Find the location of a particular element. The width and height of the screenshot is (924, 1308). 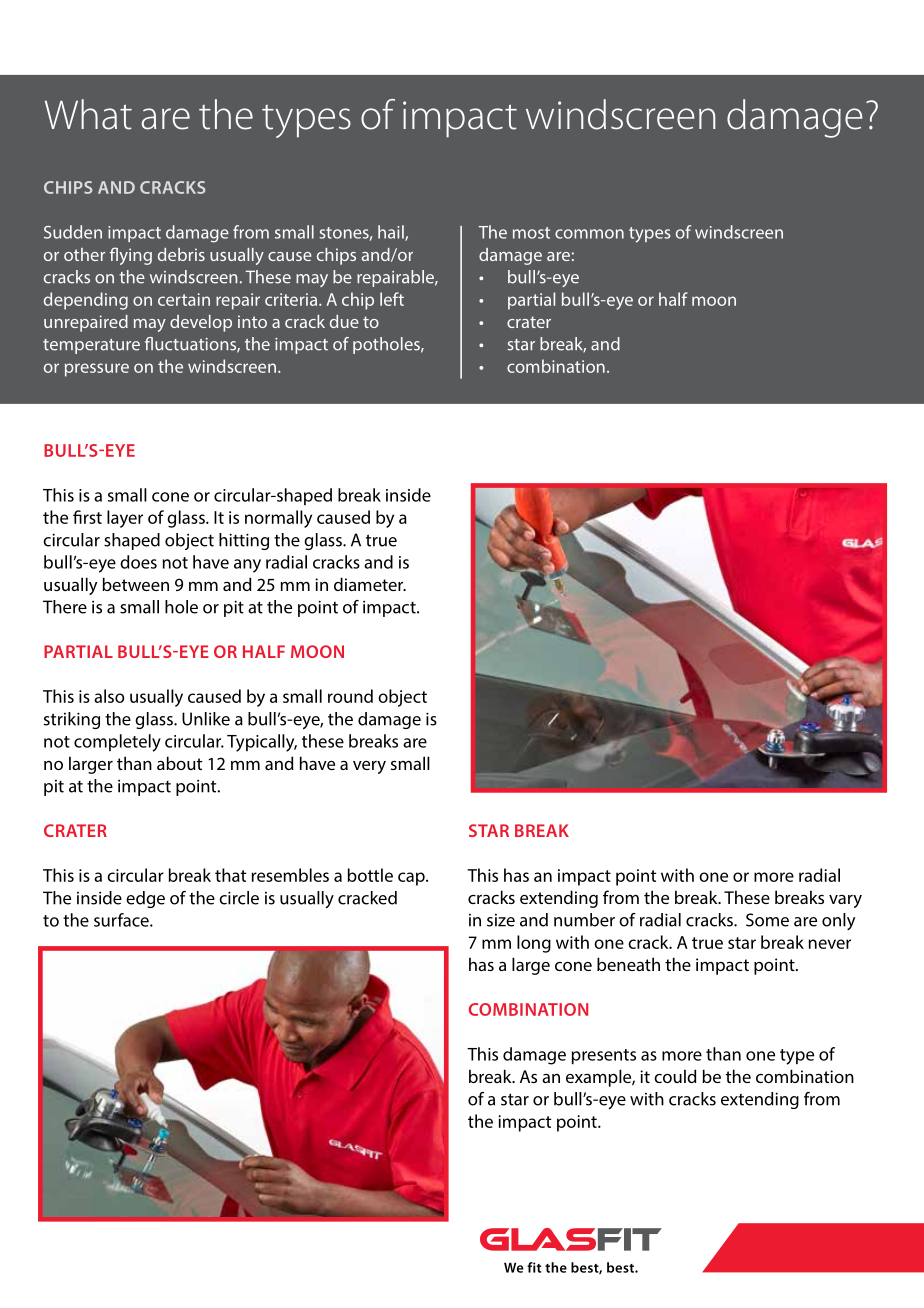

layer is located at coordinates (125, 519).
